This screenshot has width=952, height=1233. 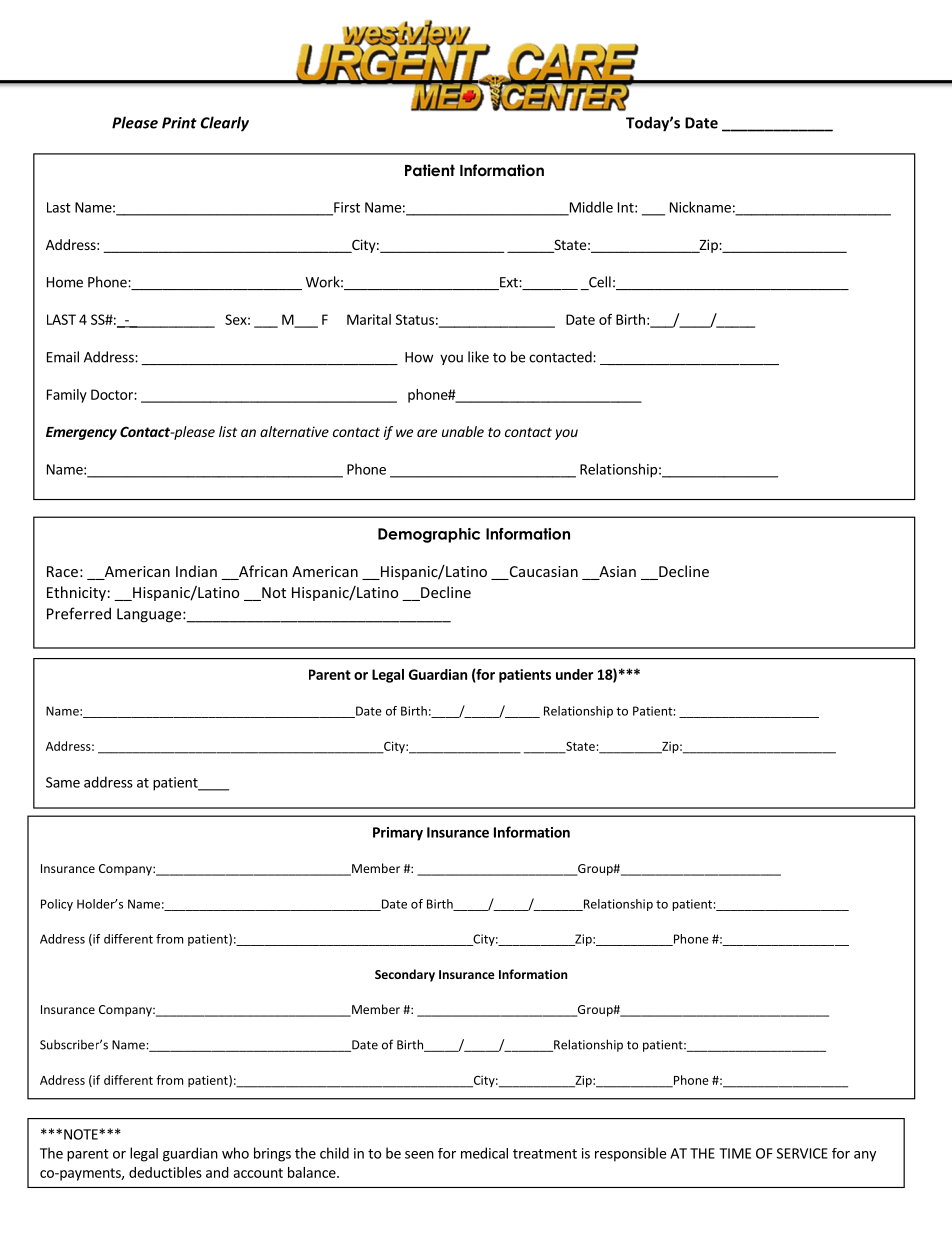 I want to click on unable, so click(x=463, y=431).
